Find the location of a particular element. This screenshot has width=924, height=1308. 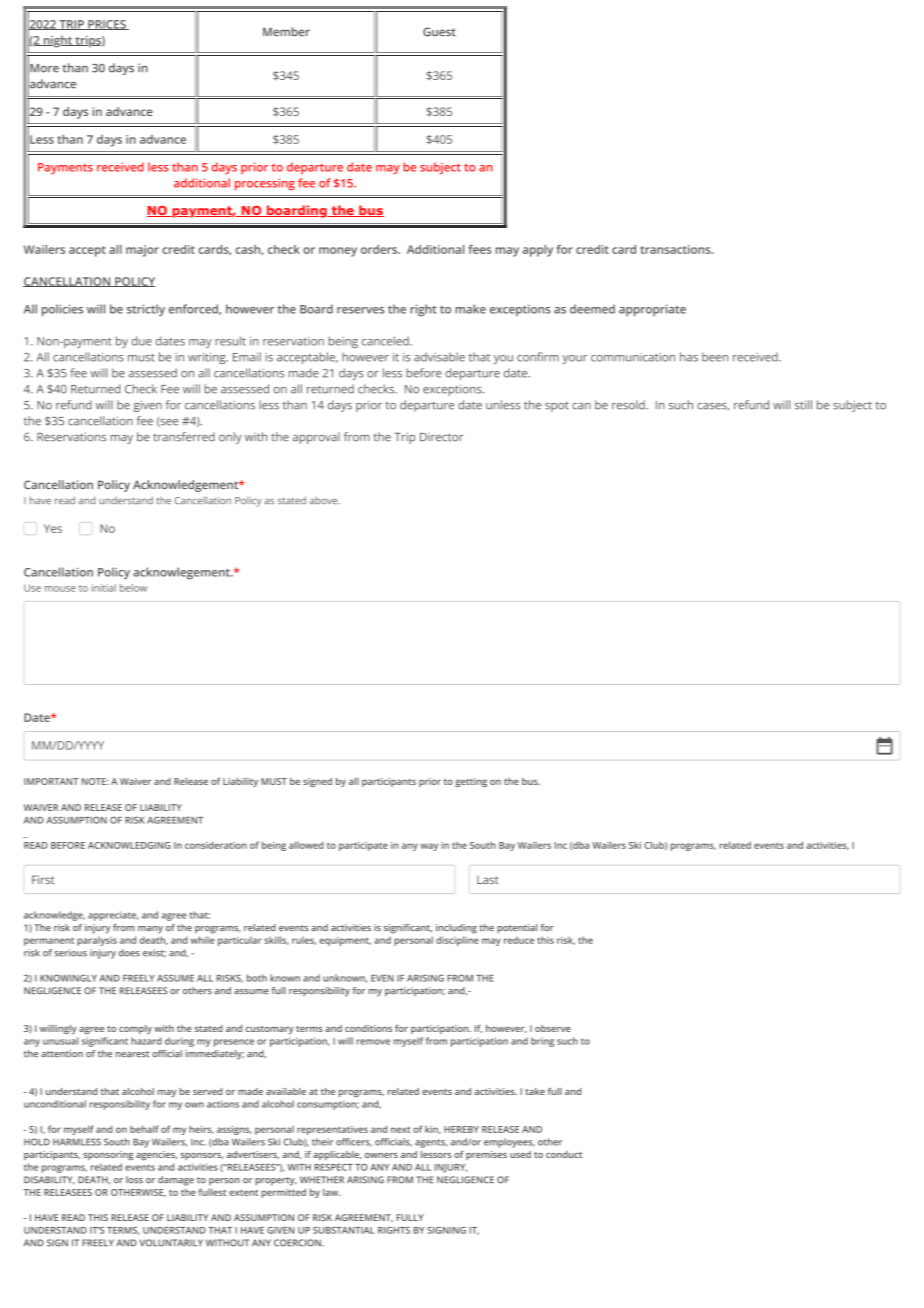

loss is located at coordinates (134, 1180).
